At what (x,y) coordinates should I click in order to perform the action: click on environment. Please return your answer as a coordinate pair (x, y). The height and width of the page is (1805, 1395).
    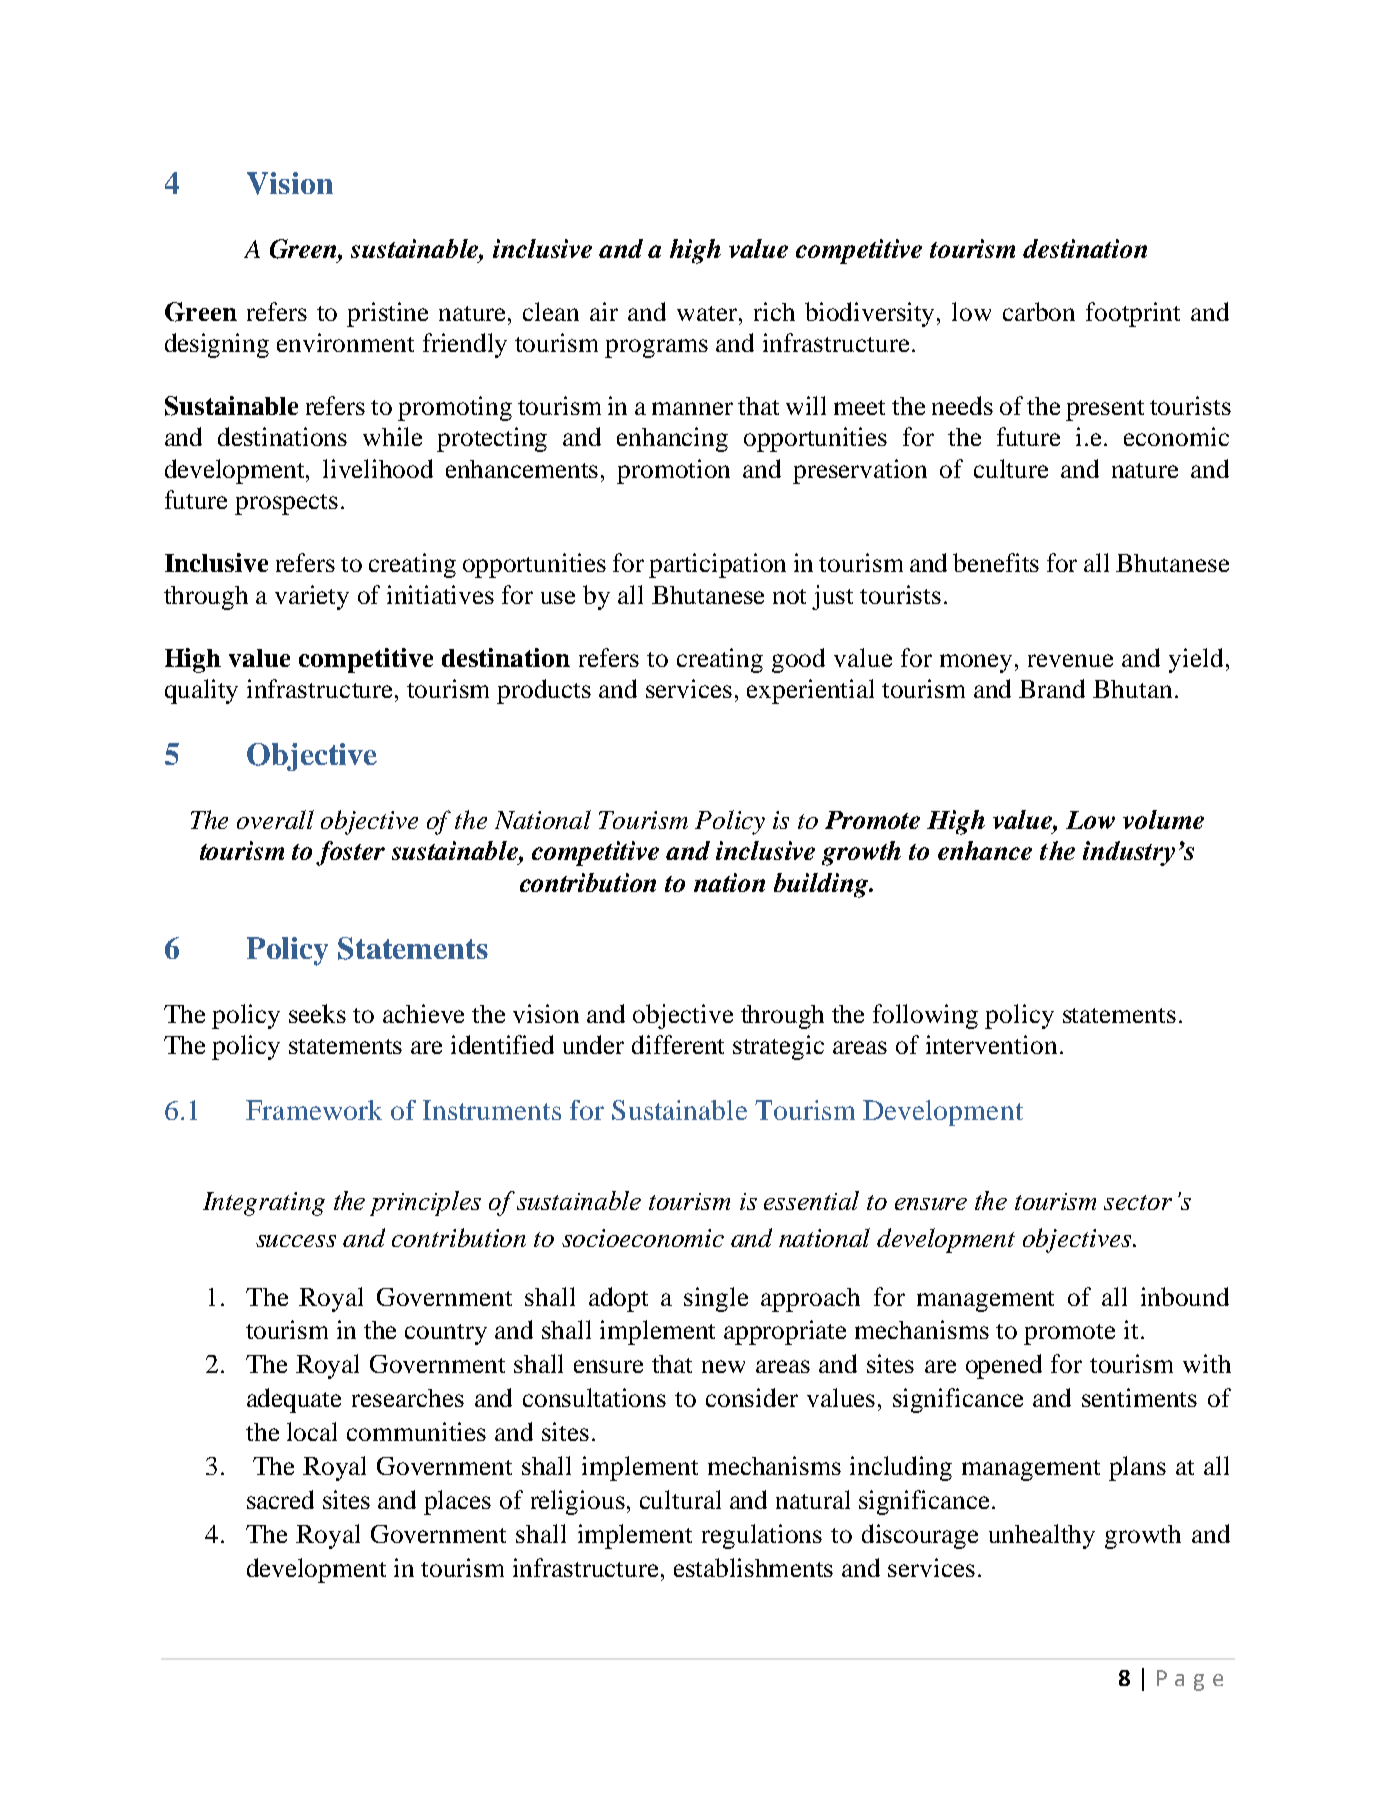
    Looking at the image, I should click on (345, 342).
